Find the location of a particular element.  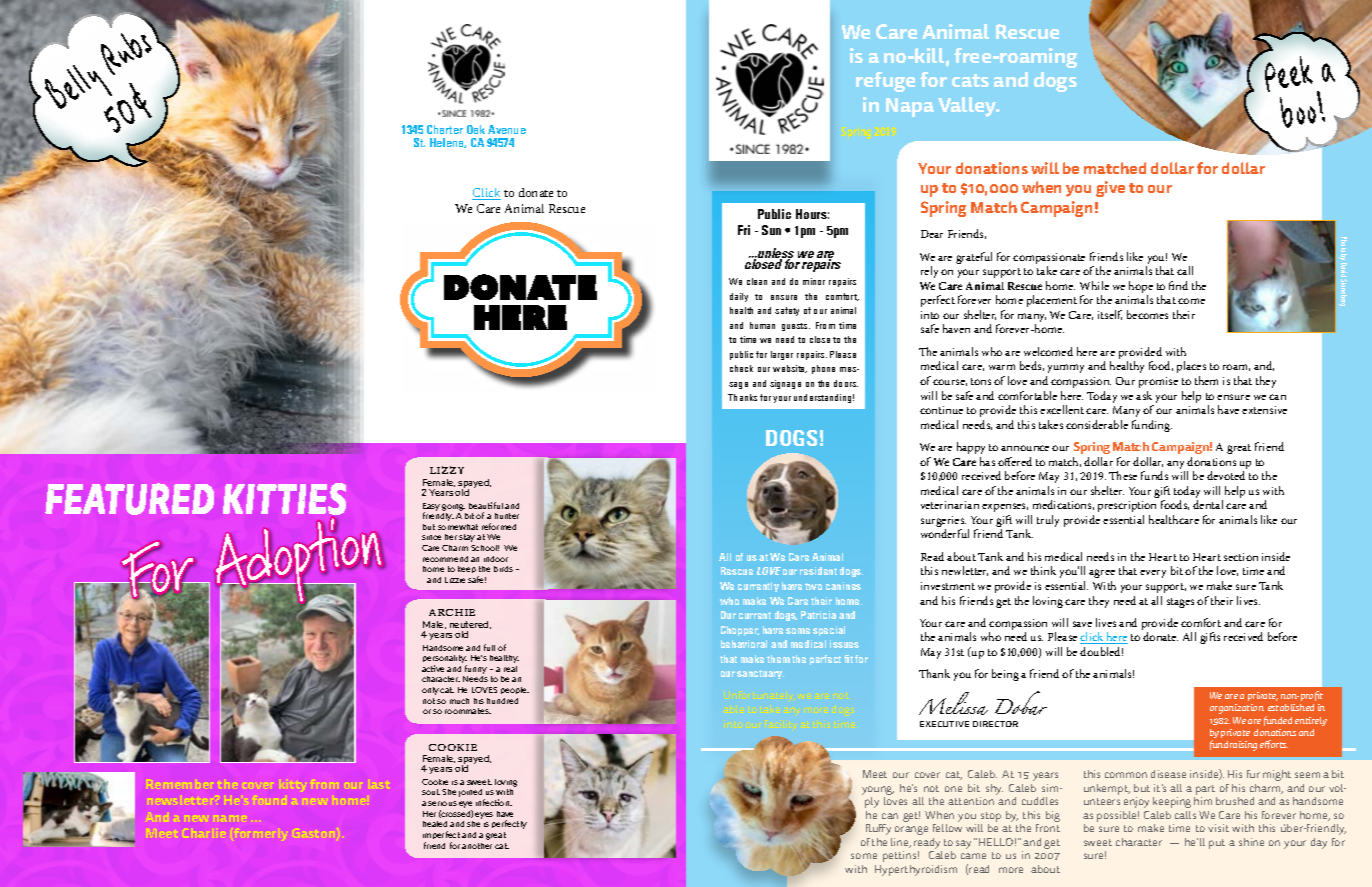

check is located at coordinates (741, 368).
